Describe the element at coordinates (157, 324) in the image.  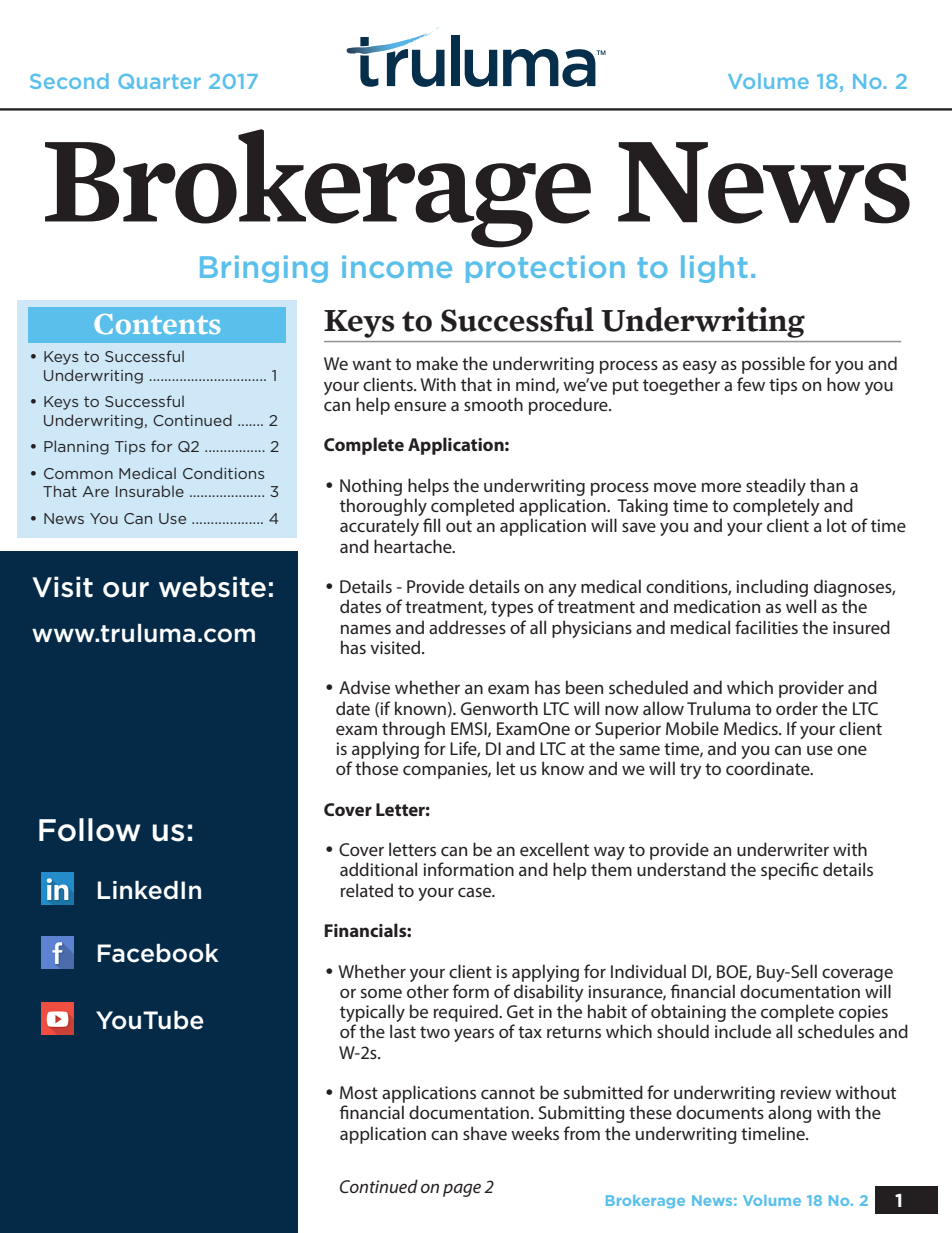
I see `Contents` at that location.
